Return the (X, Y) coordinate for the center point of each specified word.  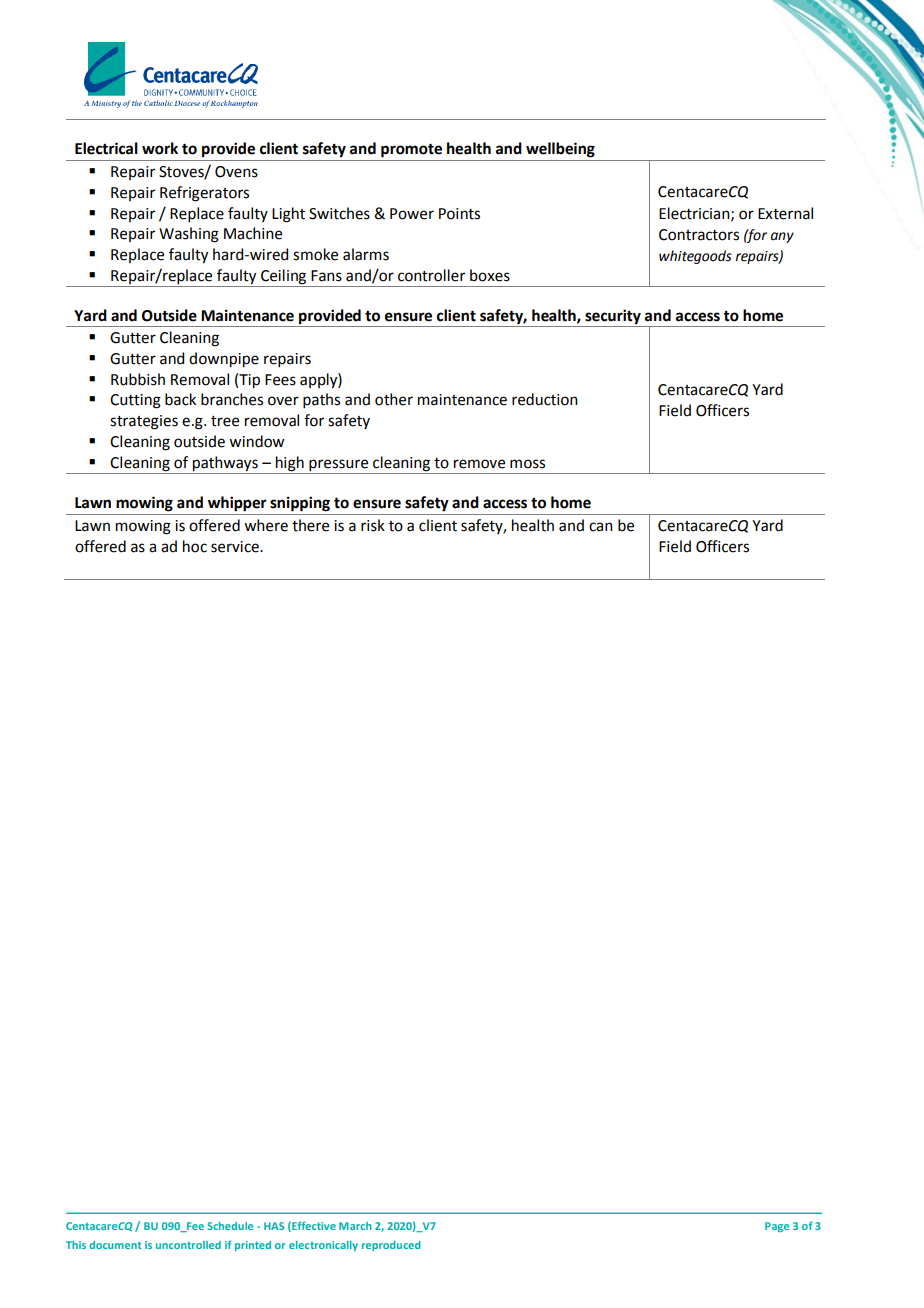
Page (777, 1227)
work (160, 148)
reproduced (391, 1246)
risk (373, 525)
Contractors (699, 235)
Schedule (230, 1226)
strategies (144, 422)
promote (411, 151)
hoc (195, 546)
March (355, 1226)
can (601, 527)
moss (527, 464)
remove (479, 464)
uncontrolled (188, 1245)
